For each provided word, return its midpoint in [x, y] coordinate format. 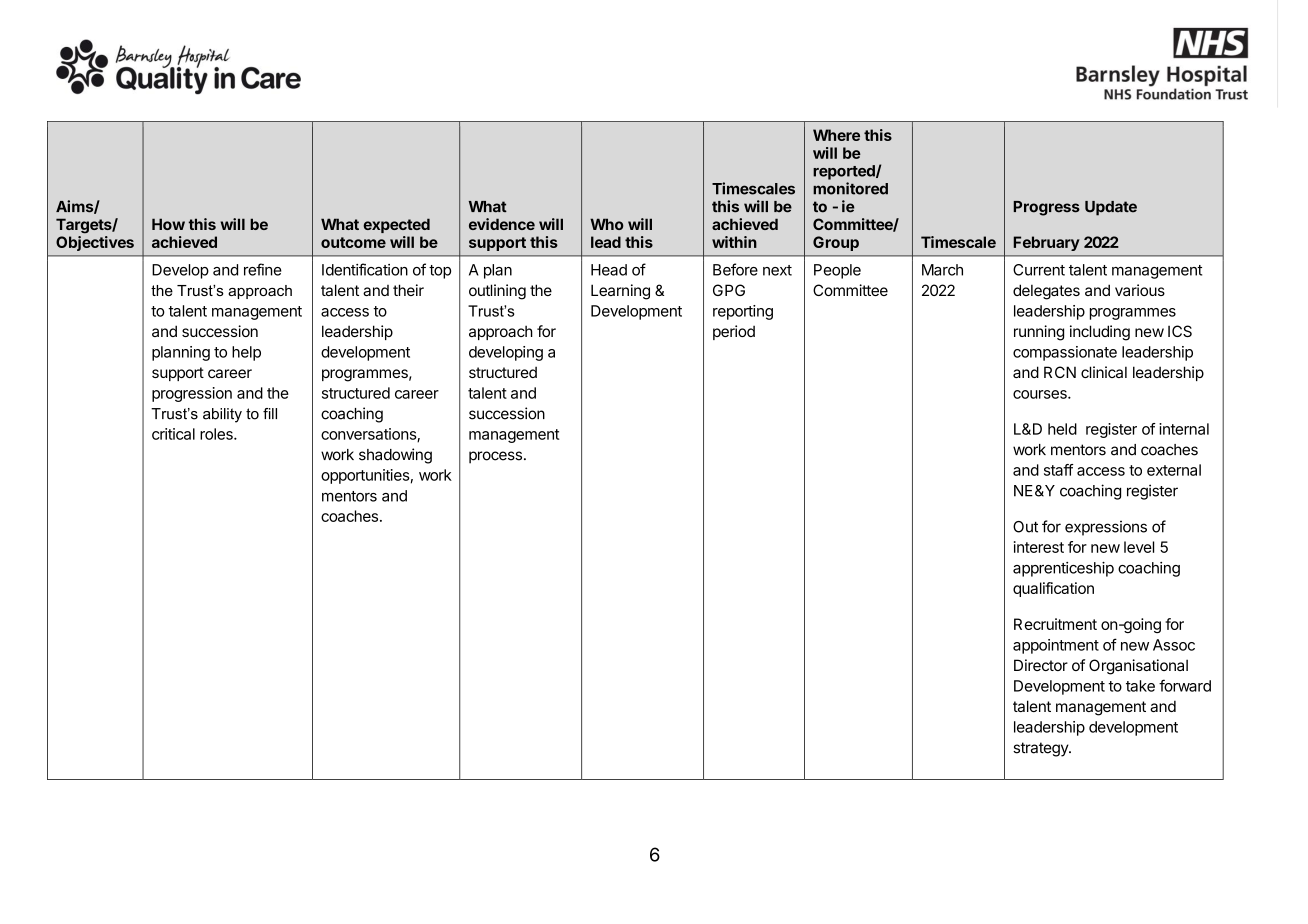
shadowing [395, 456]
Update [1111, 208]
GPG [729, 290]
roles [217, 434]
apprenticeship [1063, 569]
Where [836, 135]
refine [263, 269]
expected [396, 225]
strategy [1041, 749]
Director [1041, 665]
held [1062, 429]
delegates [1046, 292]
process [495, 457]
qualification [1053, 589]
